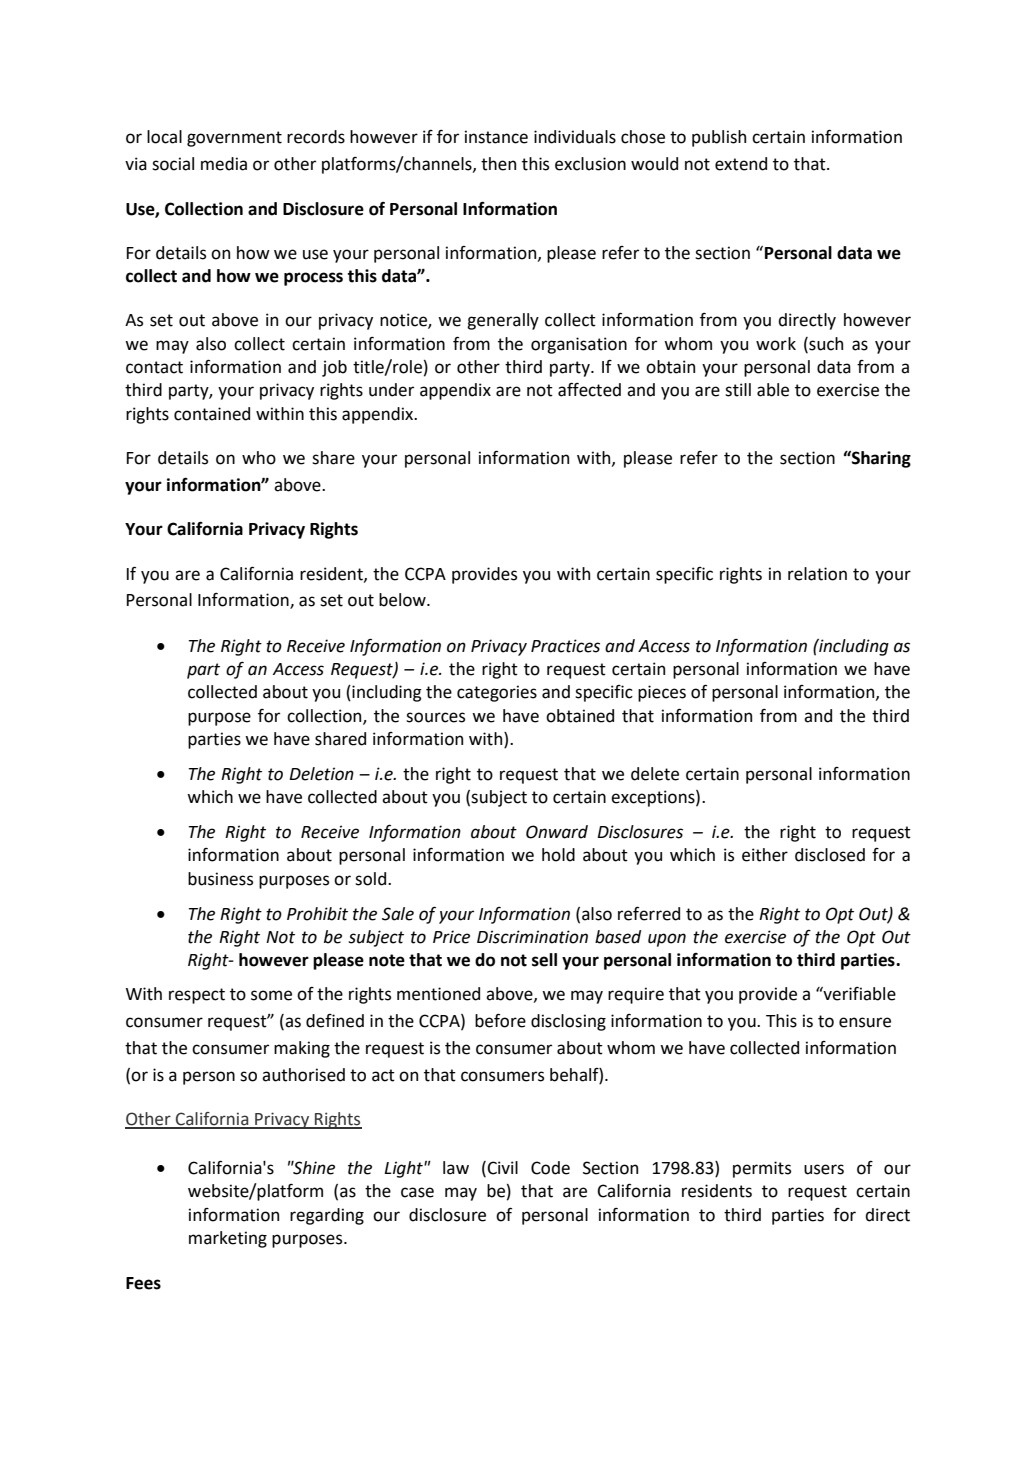  What do you see at coordinates (762, 1169) in the screenshot?
I see `permits` at bounding box center [762, 1169].
